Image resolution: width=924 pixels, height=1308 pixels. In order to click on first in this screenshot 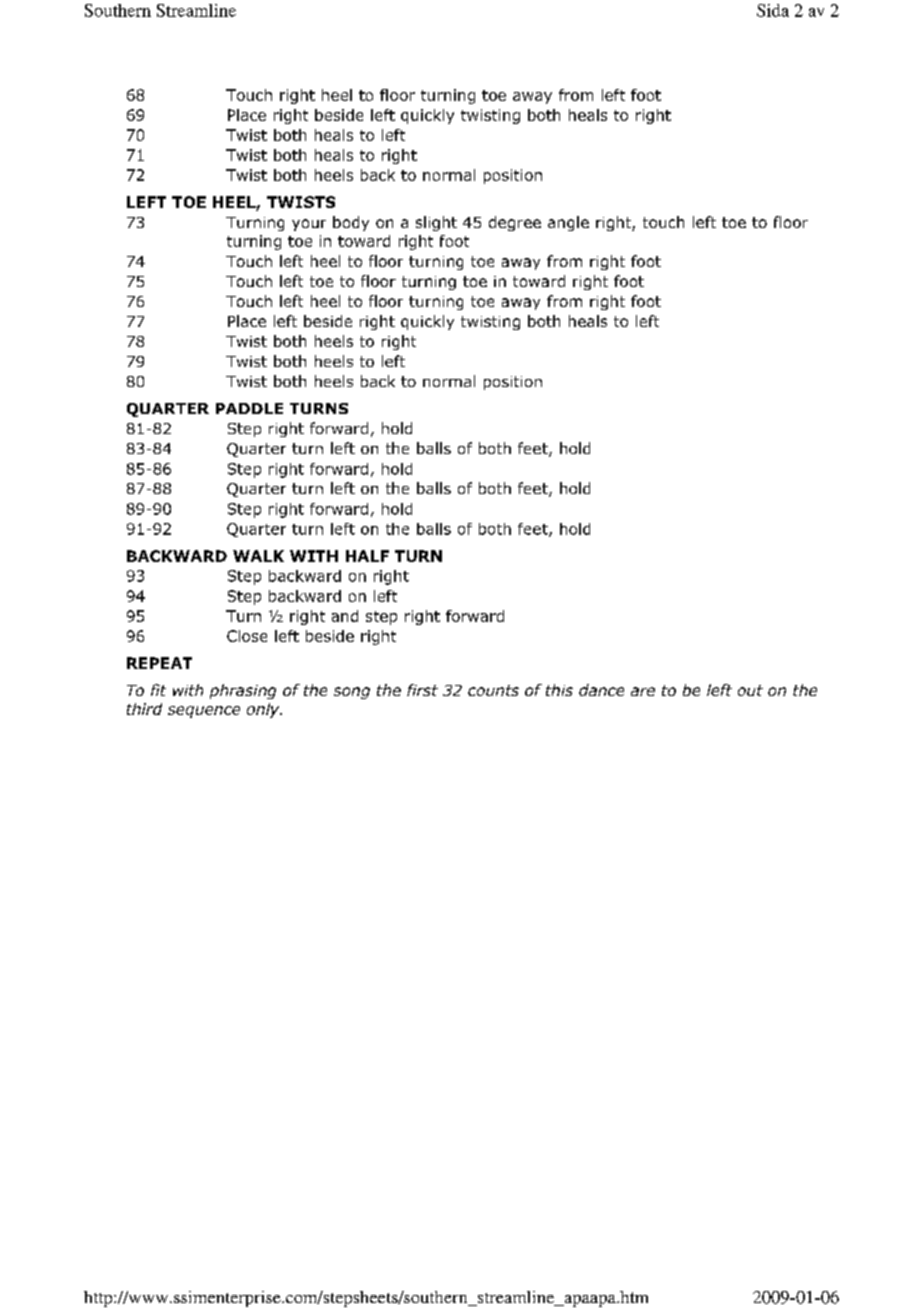, I will do `click(422, 690)`.
